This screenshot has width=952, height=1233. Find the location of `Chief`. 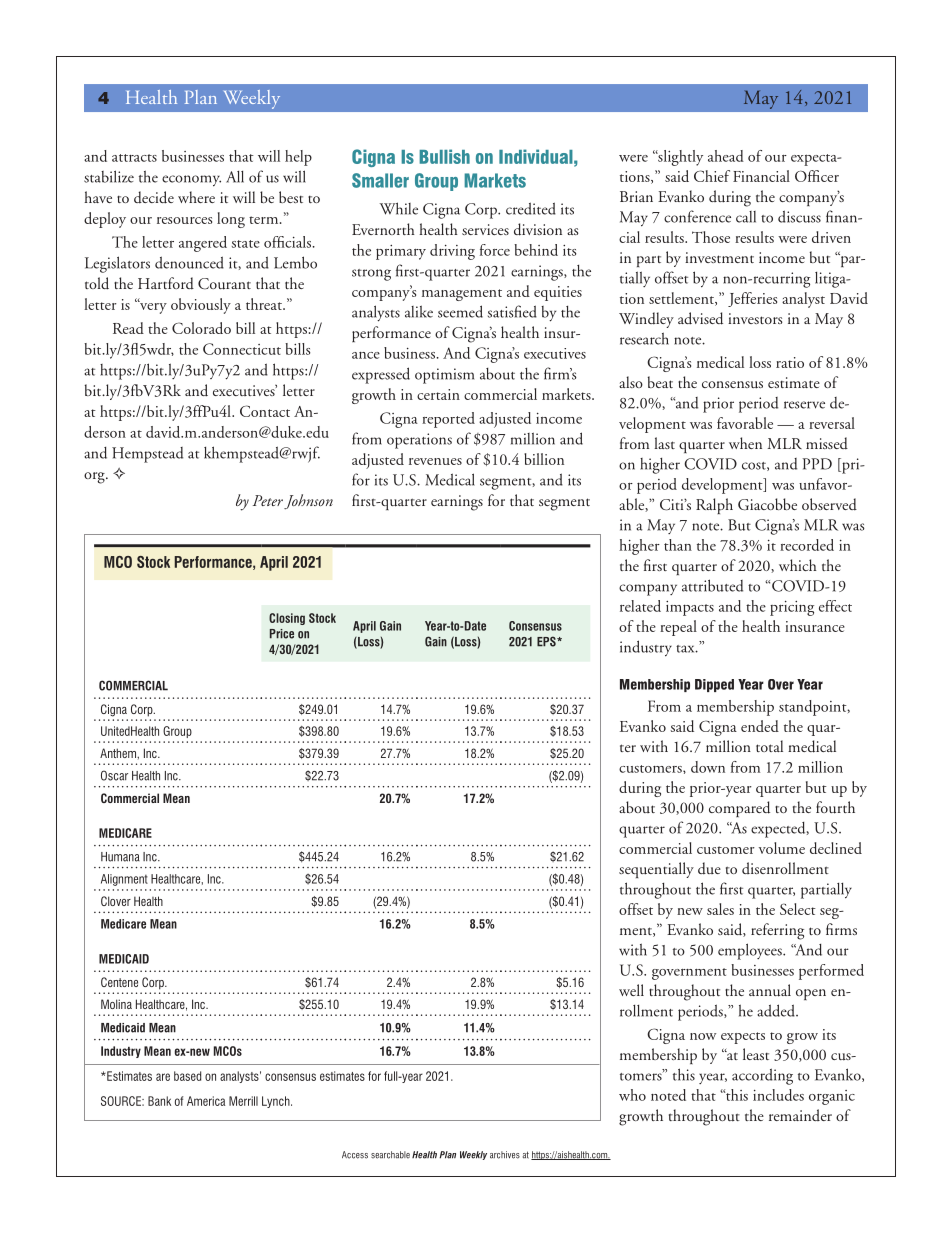

Chief is located at coordinates (712, 176).
